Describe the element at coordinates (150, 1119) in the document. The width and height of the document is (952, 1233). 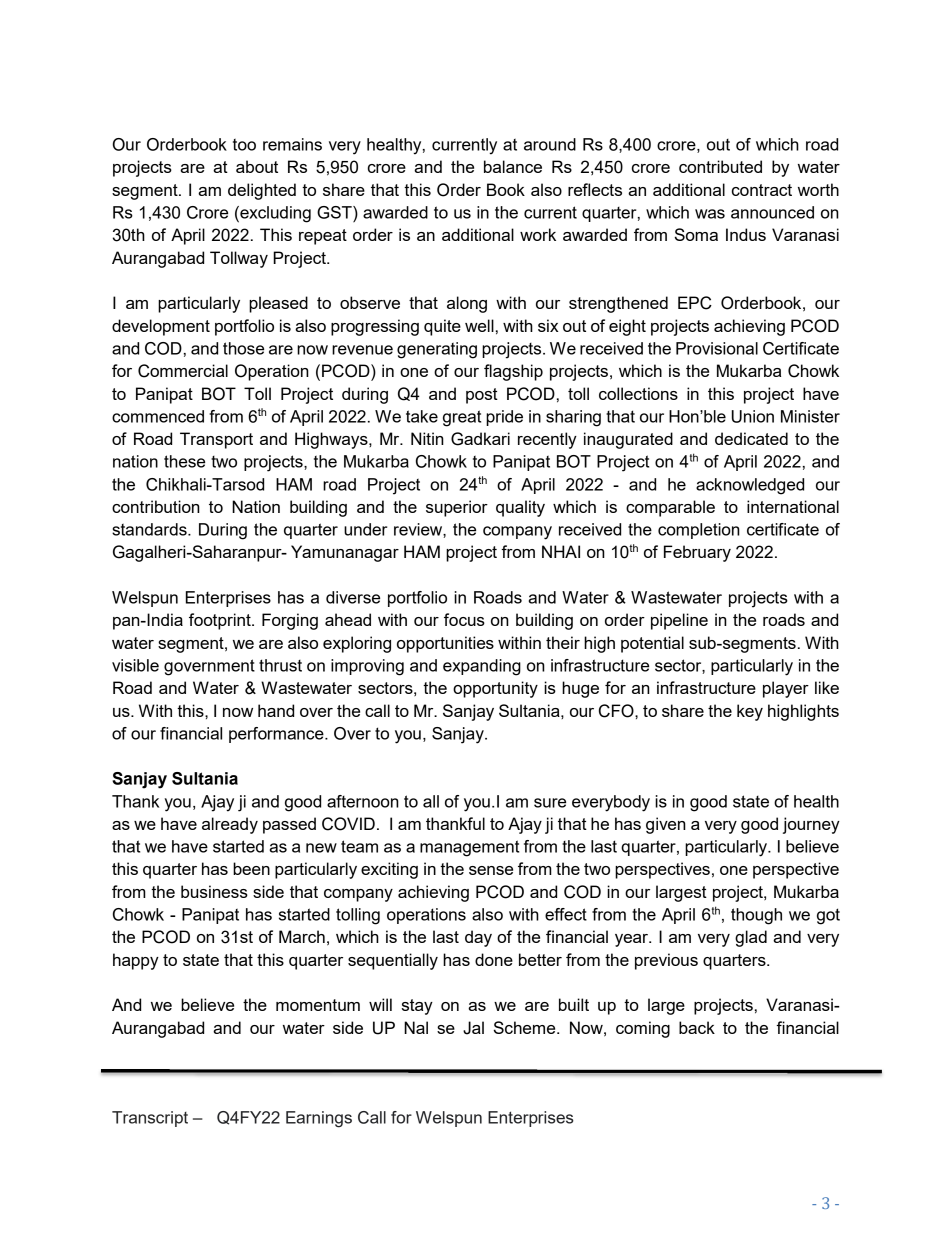
I see `Transcript` at that location.
